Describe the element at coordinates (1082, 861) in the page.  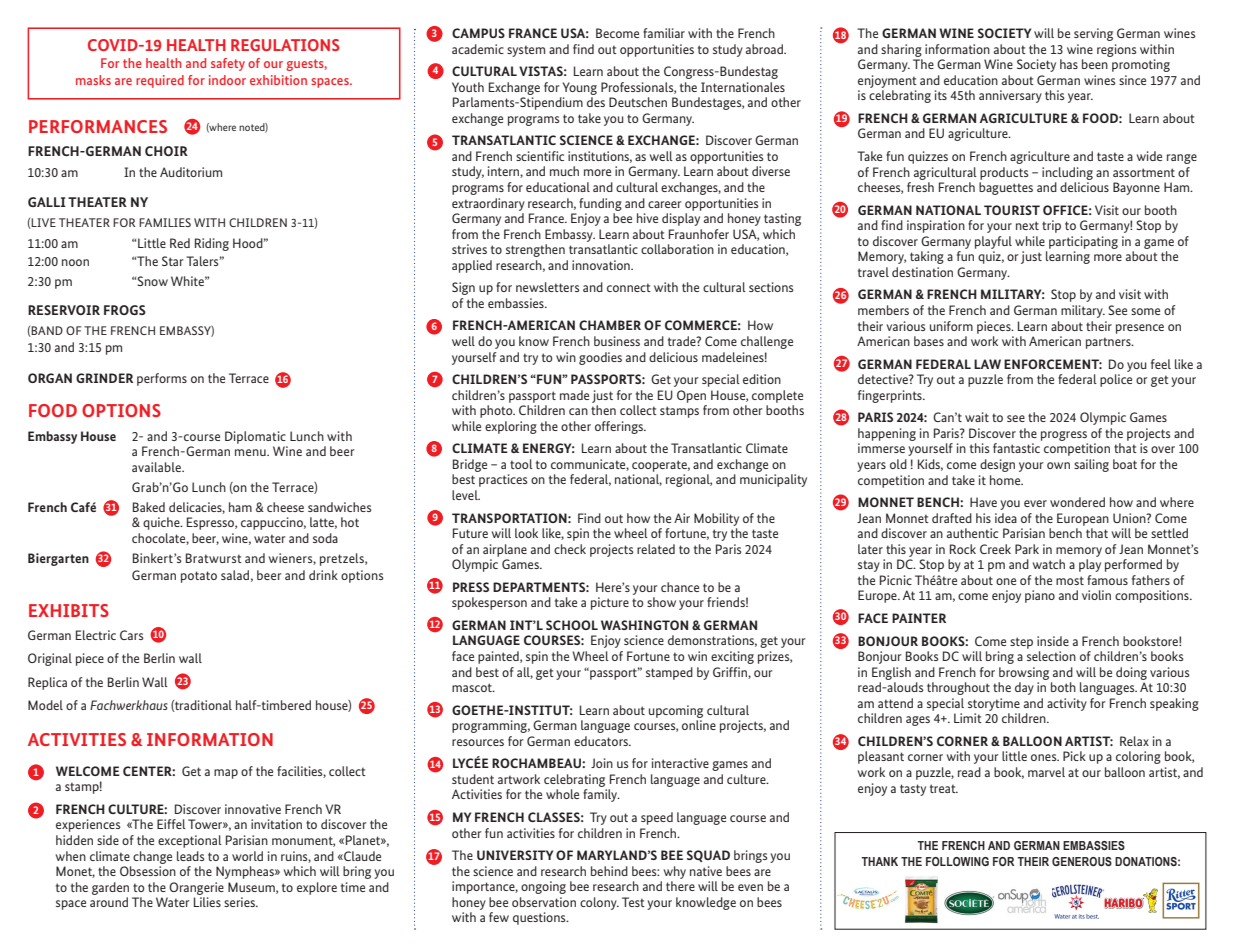
I see `GENEROUS` at that location.
